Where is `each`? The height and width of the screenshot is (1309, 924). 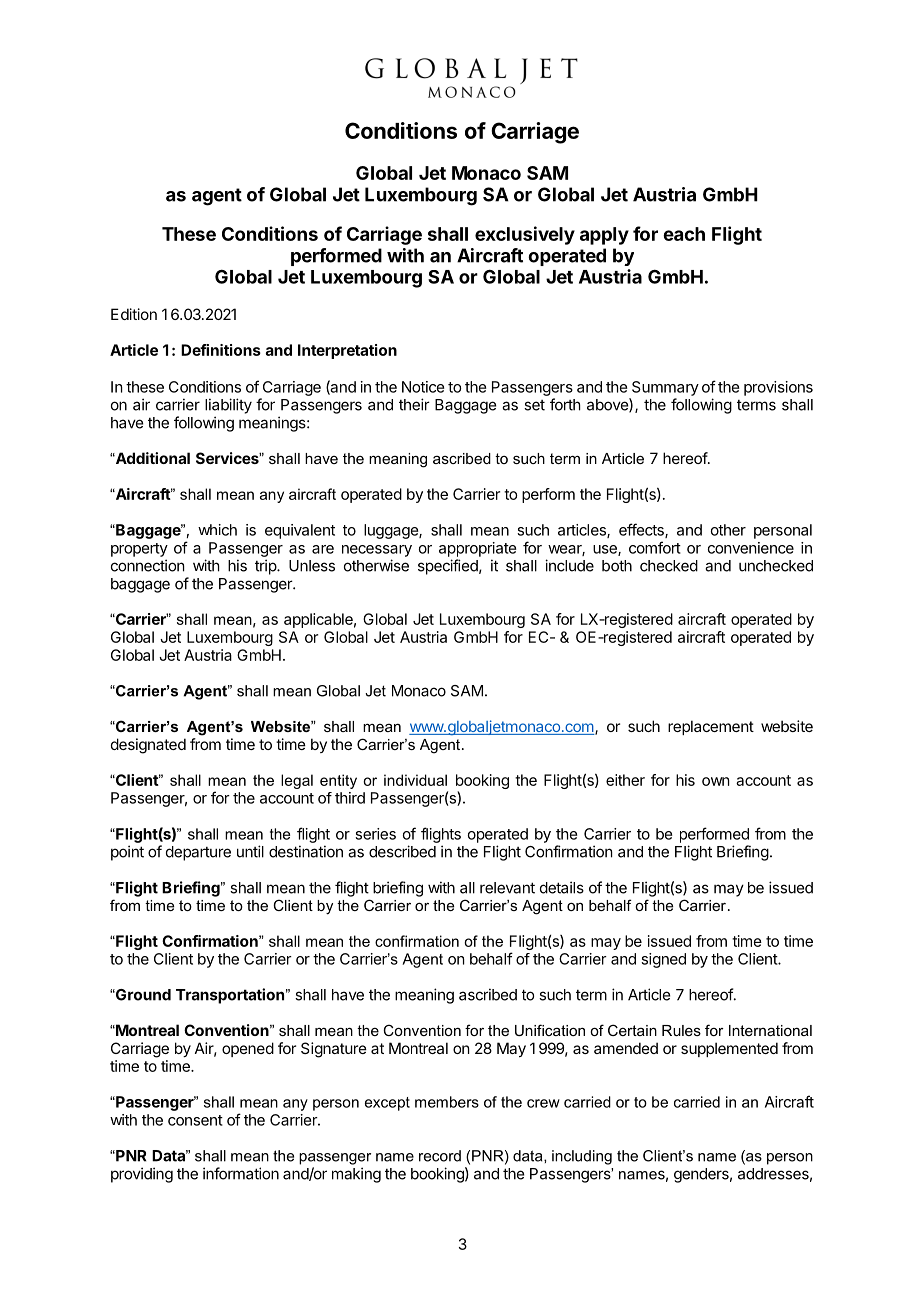
each is located at coordinates (684, 234).
